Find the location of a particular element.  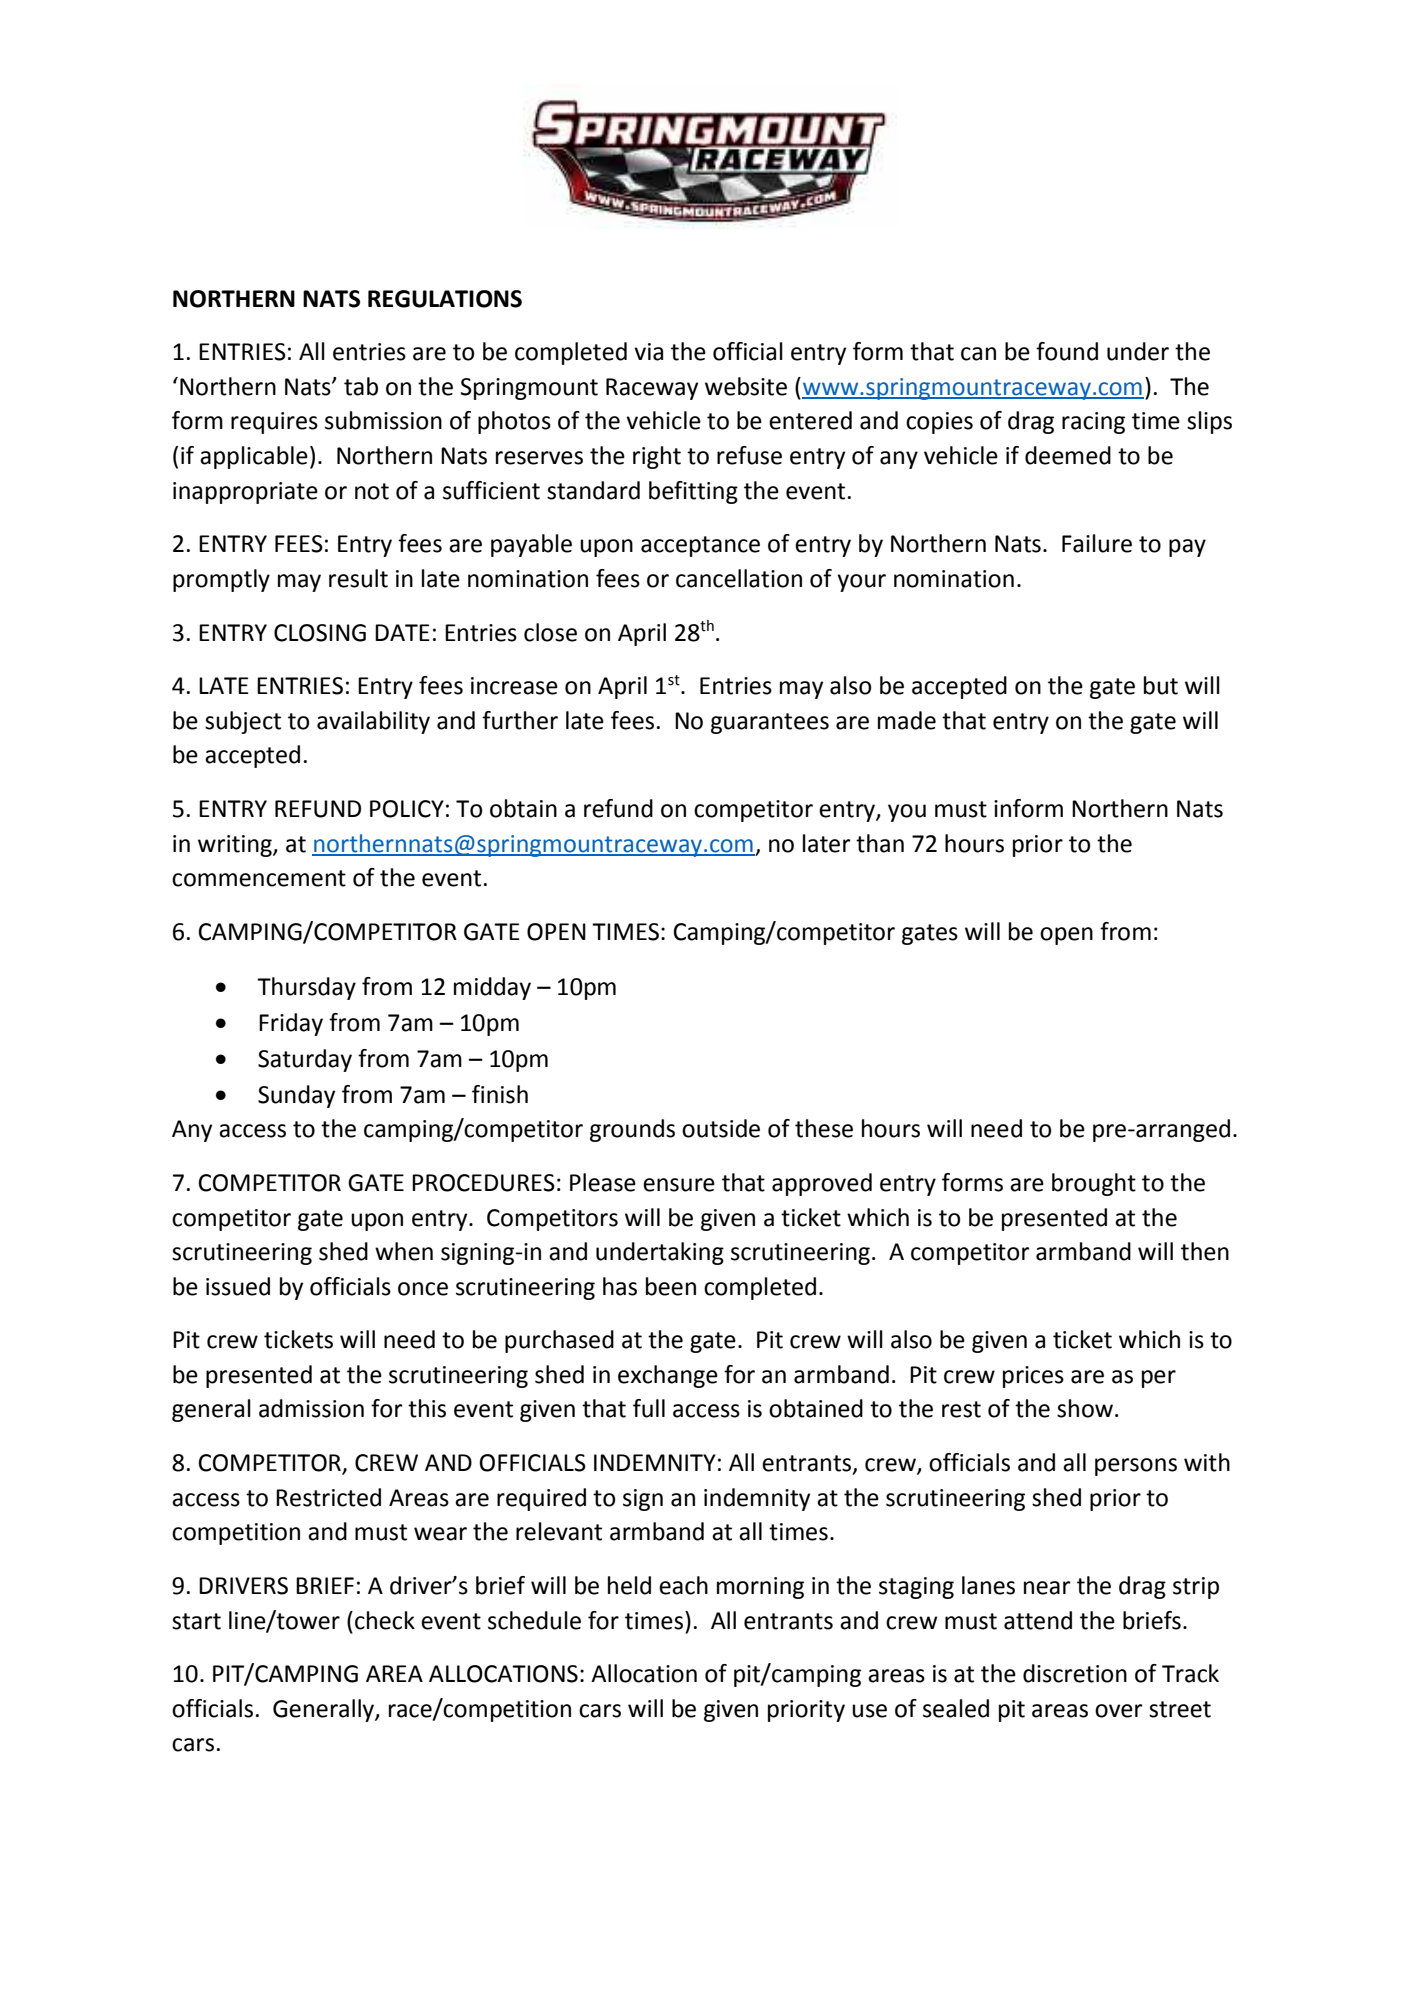

POLICY is located at coordinates (407, 809).
